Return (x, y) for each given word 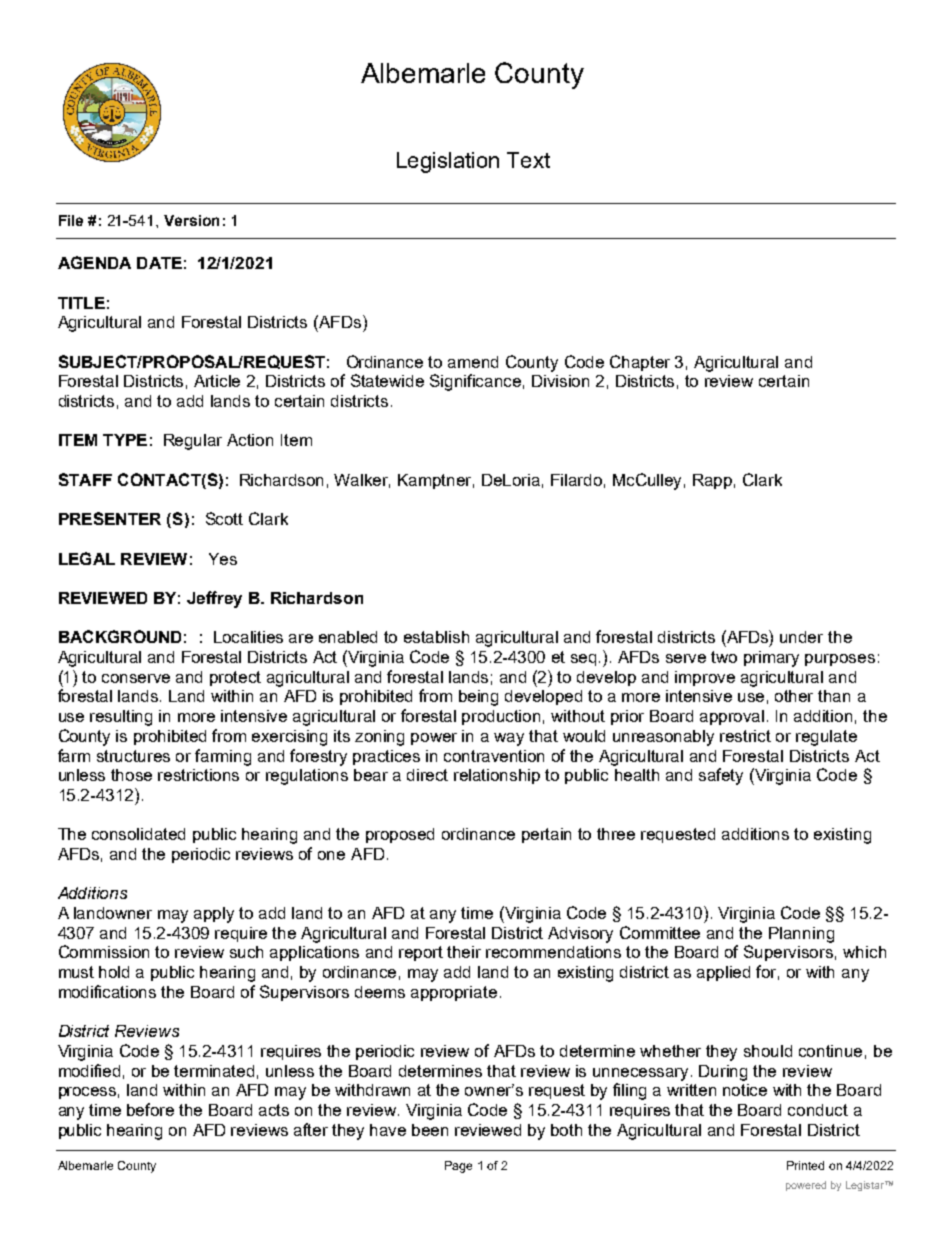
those (131, 775)
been (430, 1130)
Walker (362, 481)
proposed (400, 835)
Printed (805, 1165)
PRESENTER (110, 518)
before (150, 1109)
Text (528, 160)
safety (721, 776)
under (801, 637)
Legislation (448, 162)
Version (191, 220)
